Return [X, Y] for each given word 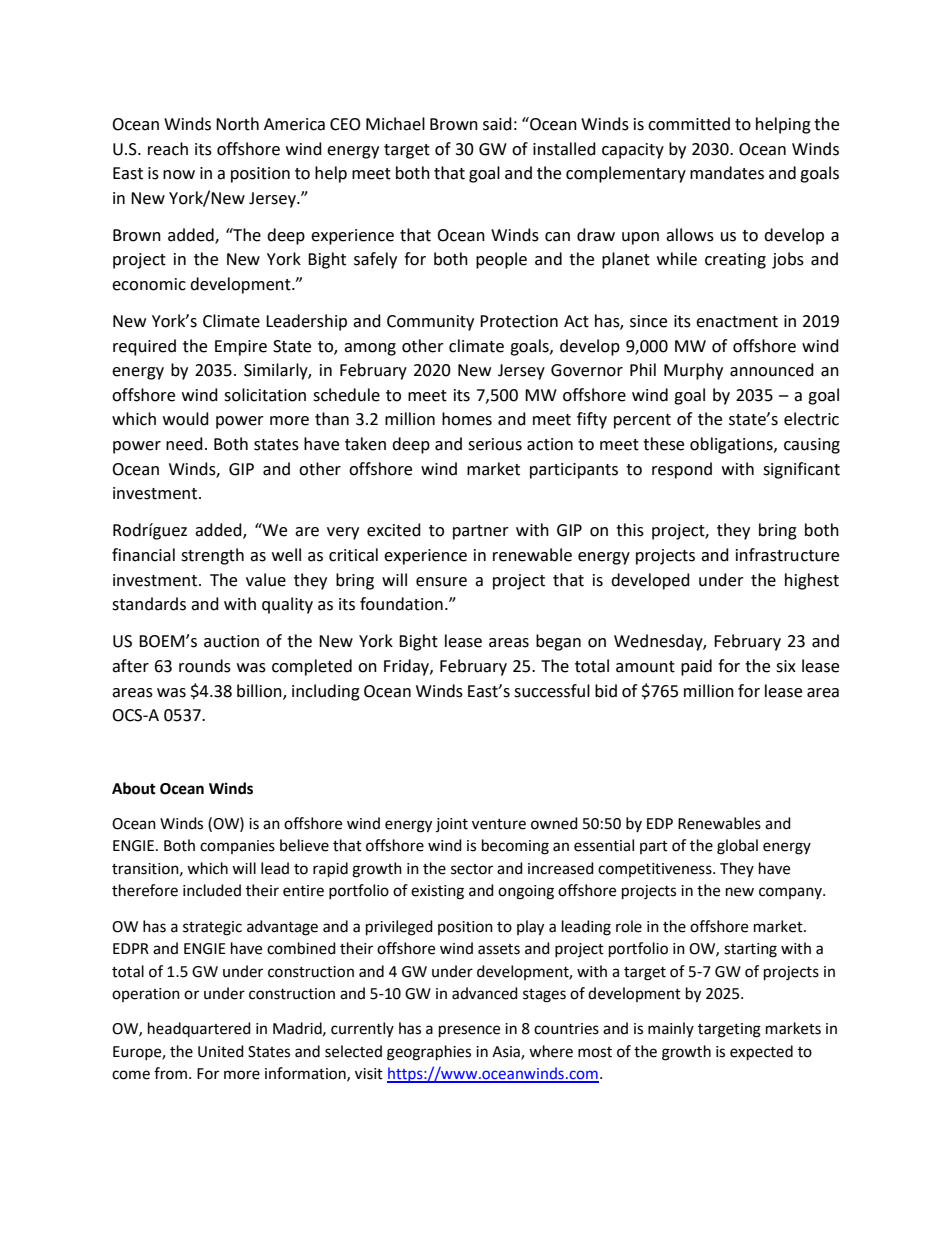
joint [452, 825]
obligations [732, 445]
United [221, 1051]
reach [168, 149]
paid [696, 667]
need [184, 444]
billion [260, 691]
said [497, 124]
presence [469, 1031]
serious [495, 444]
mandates [727, 173]
